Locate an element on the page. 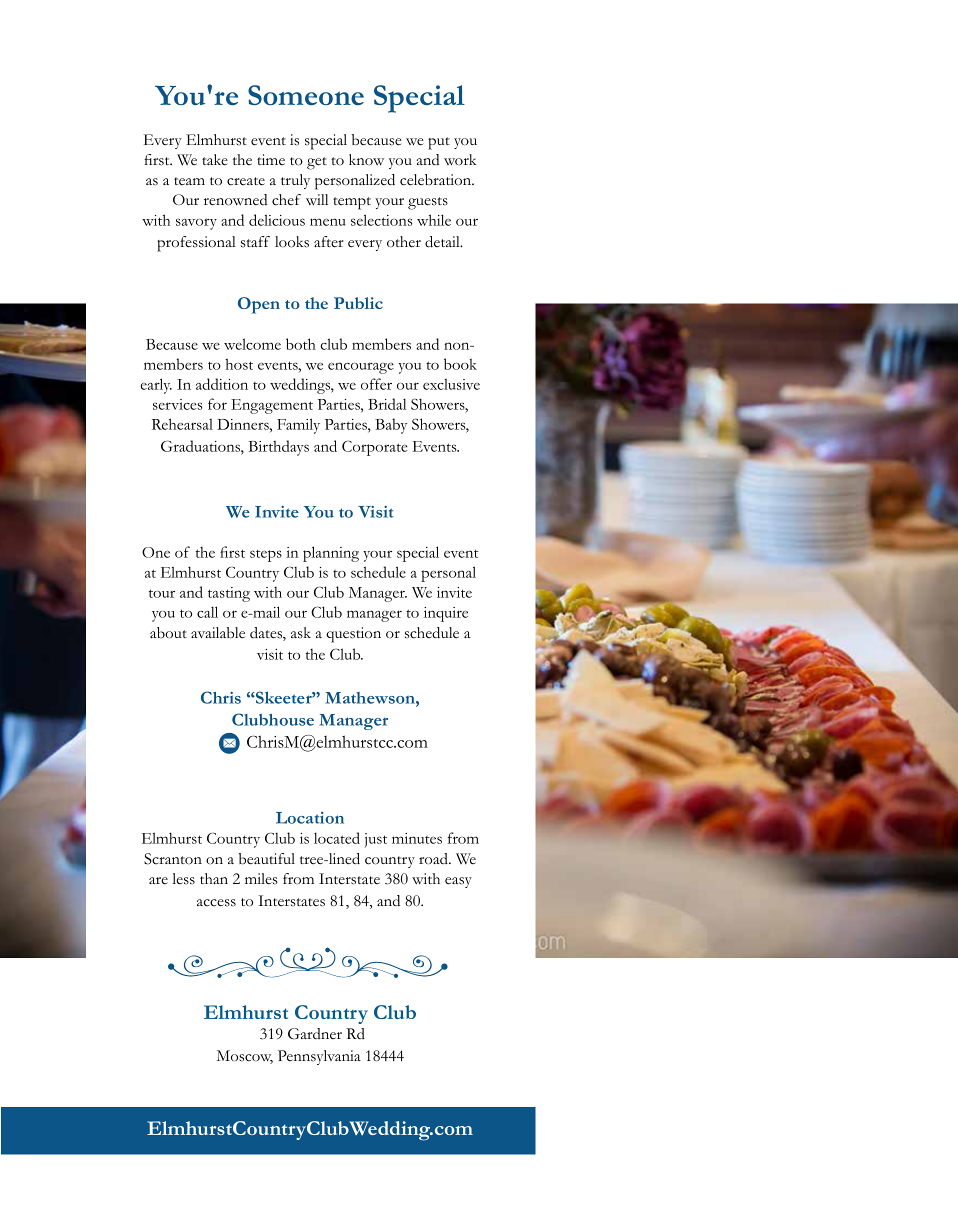  Moscow is located at coordinates (244, 1057).
